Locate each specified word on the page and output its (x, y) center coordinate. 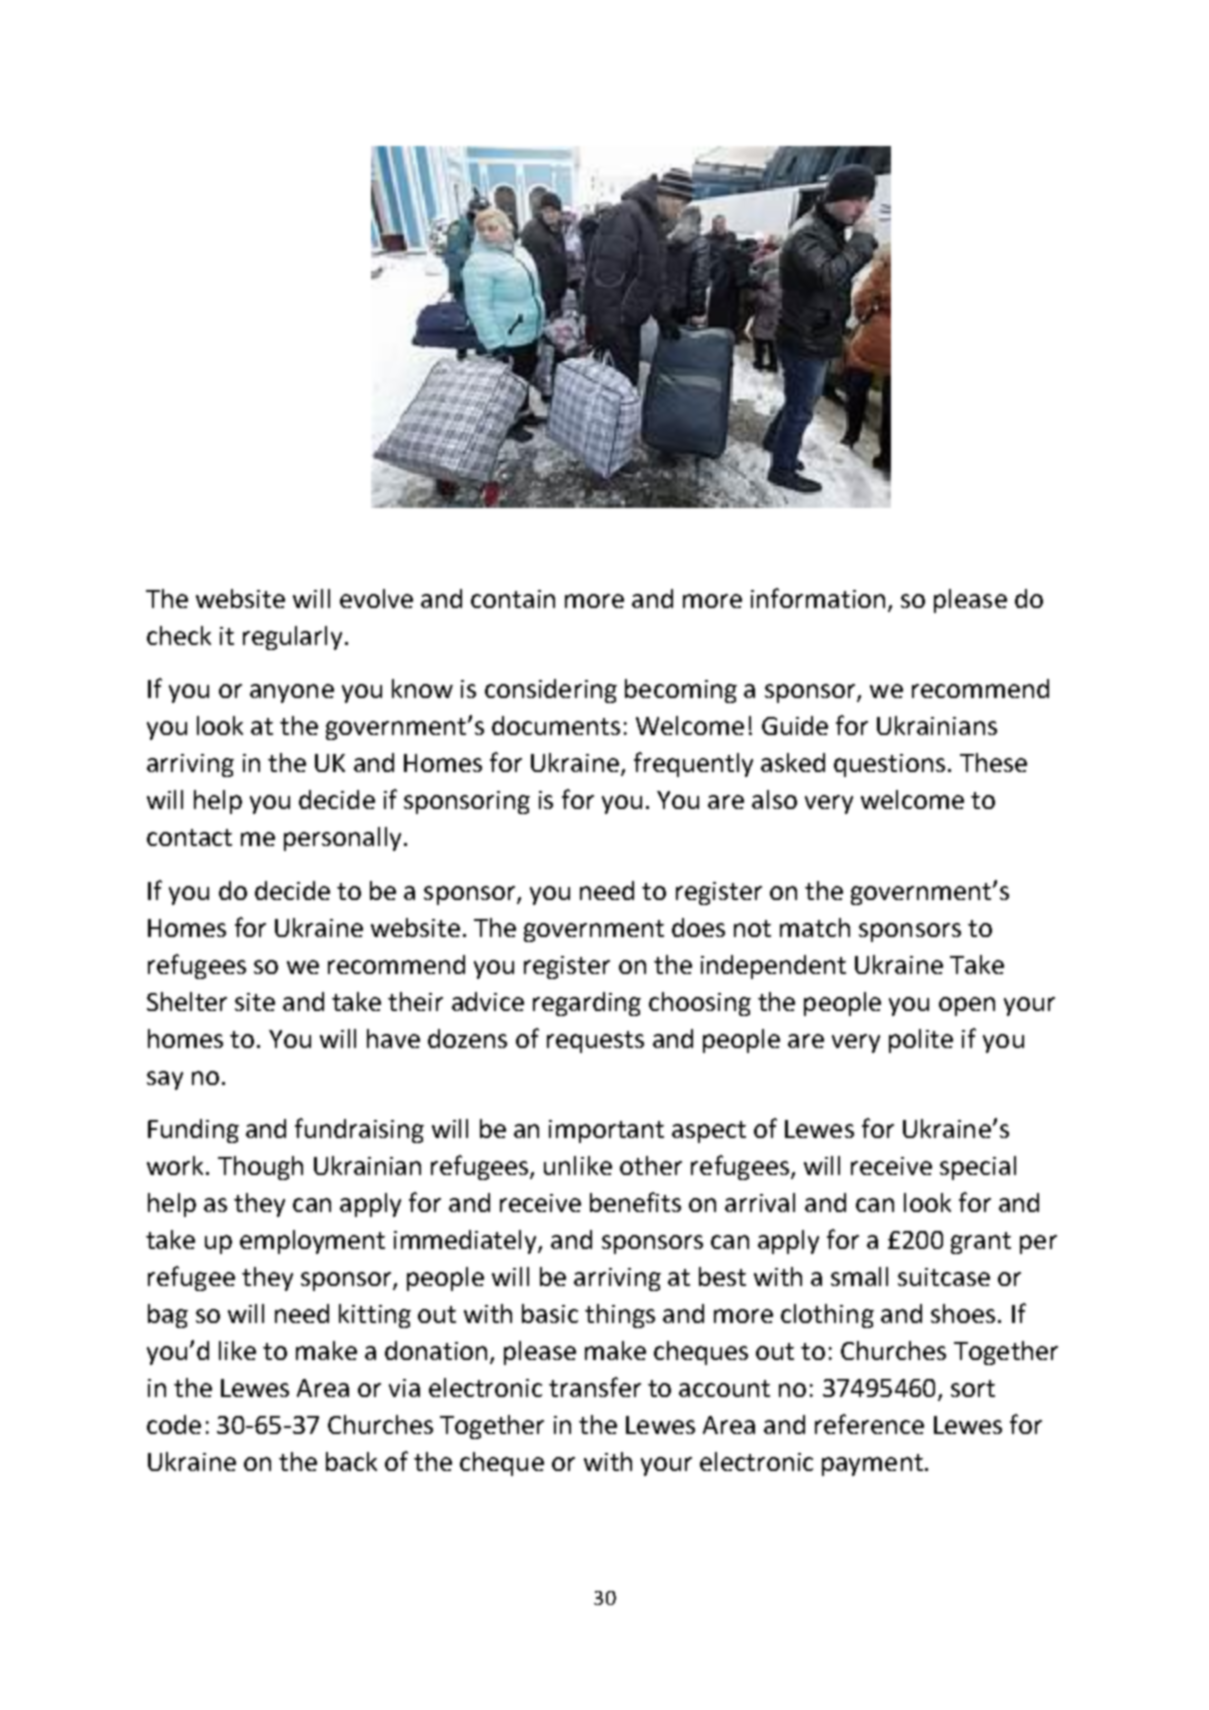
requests (595, 1042)
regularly (292, 638)
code (174, 1424)
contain (513, 599)
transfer (595, 1387)
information (818, 598)
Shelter (187, 1001)
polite (921, 1041)
